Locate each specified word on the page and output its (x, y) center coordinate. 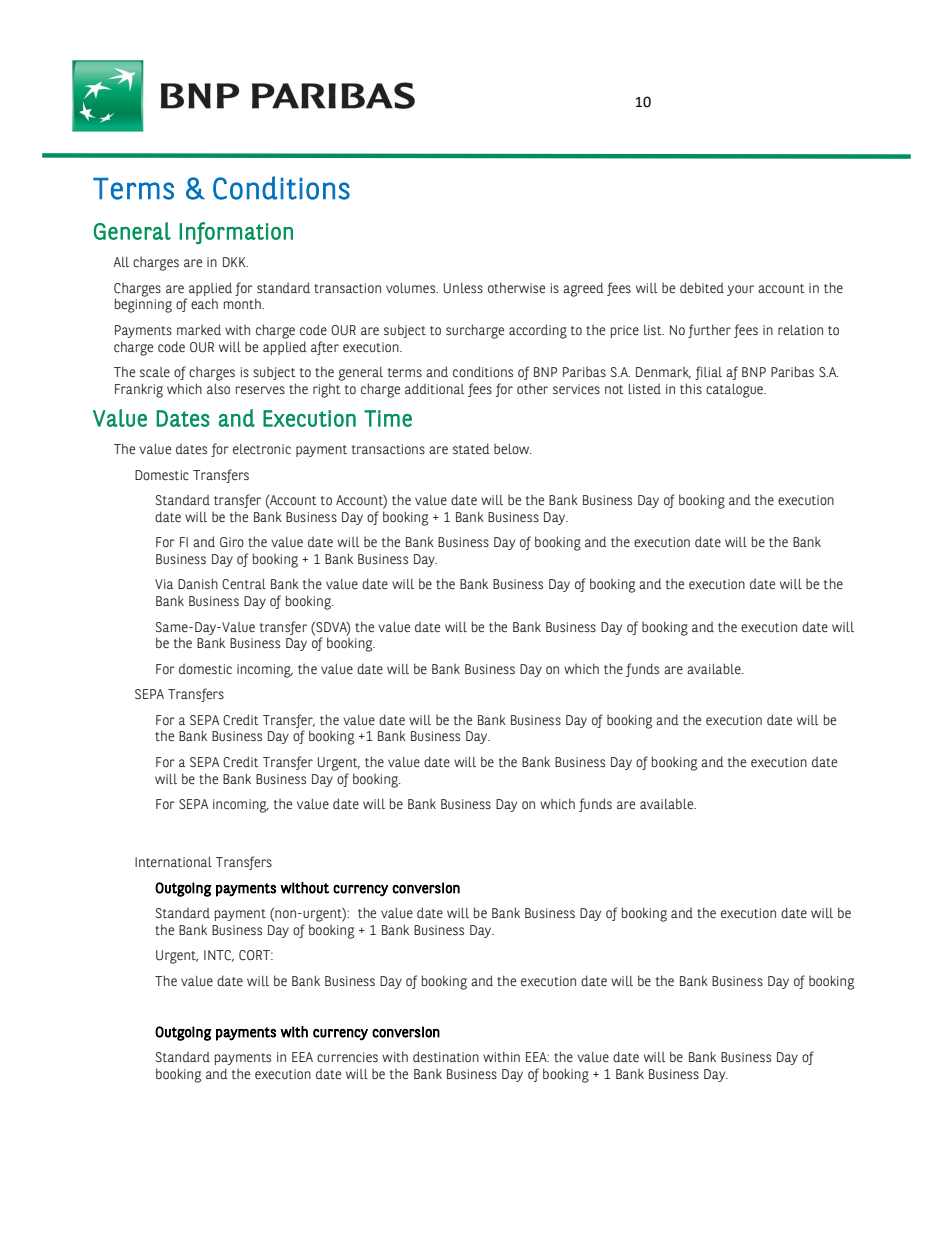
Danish (198, 583)
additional (435, 388)
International (173, 862)
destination (446, 1056)
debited (702, 288)
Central (244, 584)
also (218, 389)
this (691, 388)
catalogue (735, 391)
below (512, 449)
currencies (347, 1057)
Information (236, 233)
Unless (463, 288)
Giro (232, 542)
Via (164, 584)
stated (471, 448)
